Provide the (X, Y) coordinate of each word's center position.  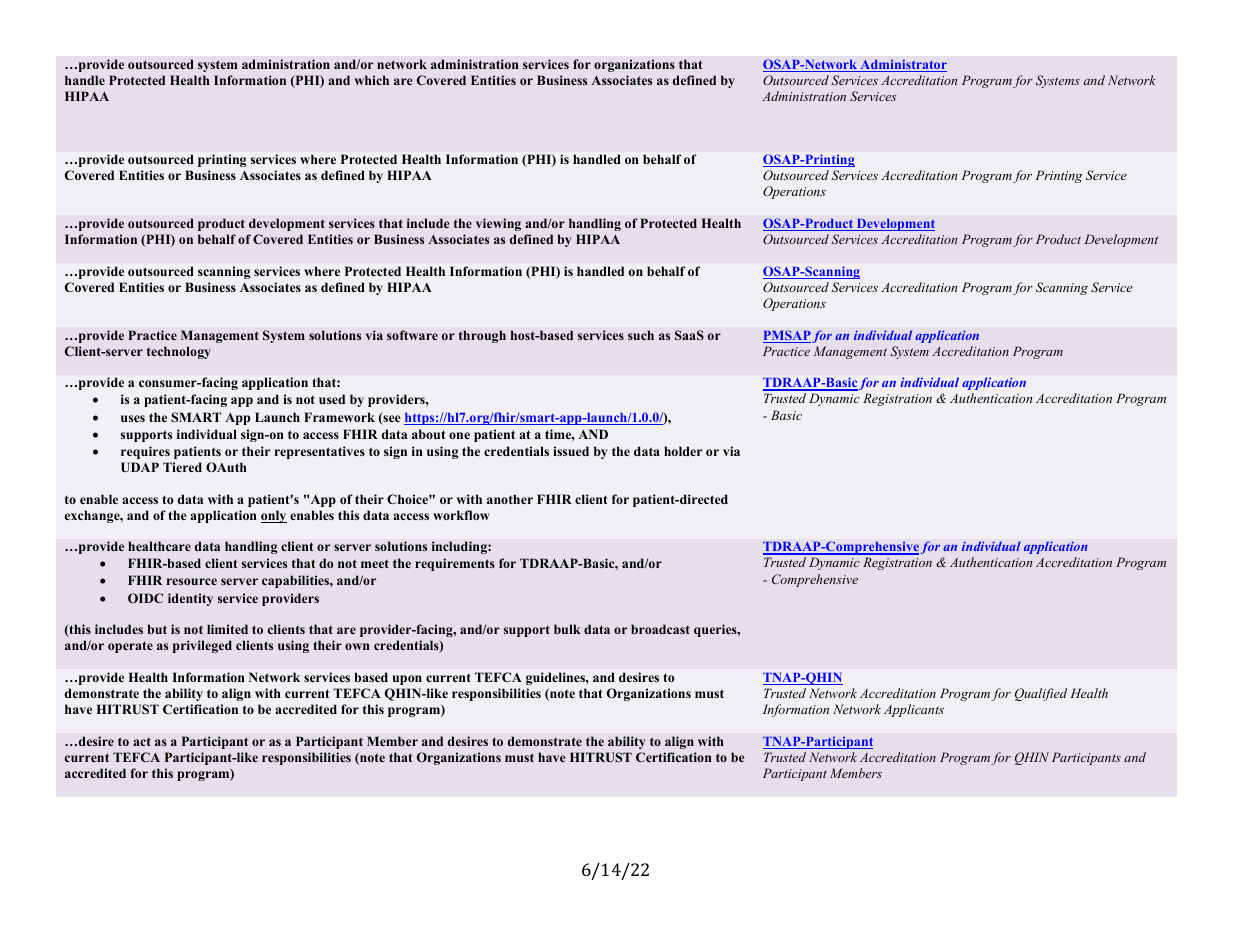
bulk (567, 629)
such (641, 335)
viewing (498, 224)
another (510, 499)
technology (179, 352)
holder (683, 451)
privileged (202, 646)
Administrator (902, 65)
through (482, 336)
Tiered (182, 467)
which (371, 80)
